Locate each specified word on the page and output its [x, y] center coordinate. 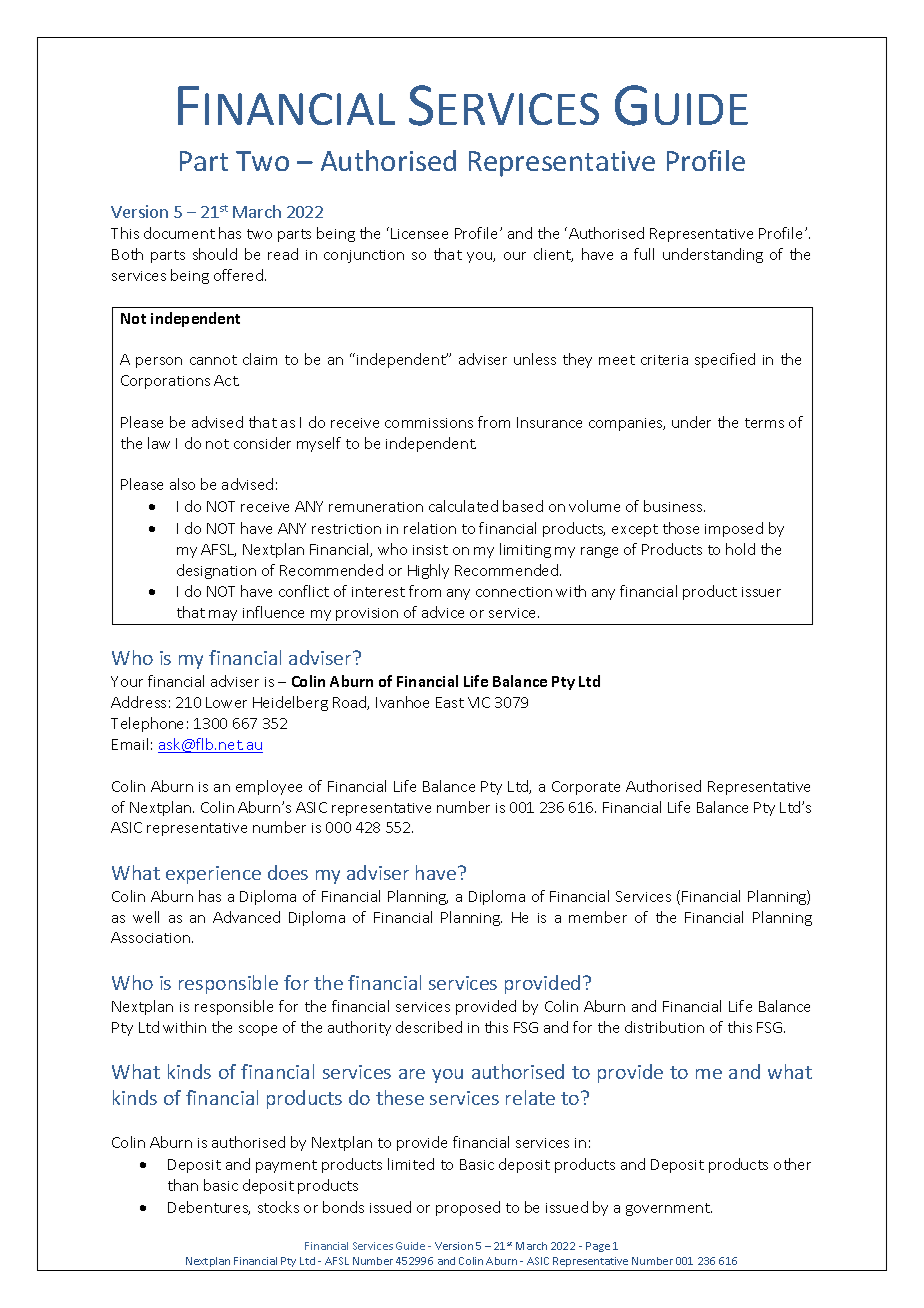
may [223, 615]
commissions [429, 423]
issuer [761, 592]
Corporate [586, 788]
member [598, 917]
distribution [664, 1027]
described [429, 1027]
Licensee [419, 233]
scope [258, 1030]
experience [213, 875]
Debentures [209, 1208]
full [644, 254]
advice [443, 612]
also [182, 484]
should [215, 254]
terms [764, 423]
